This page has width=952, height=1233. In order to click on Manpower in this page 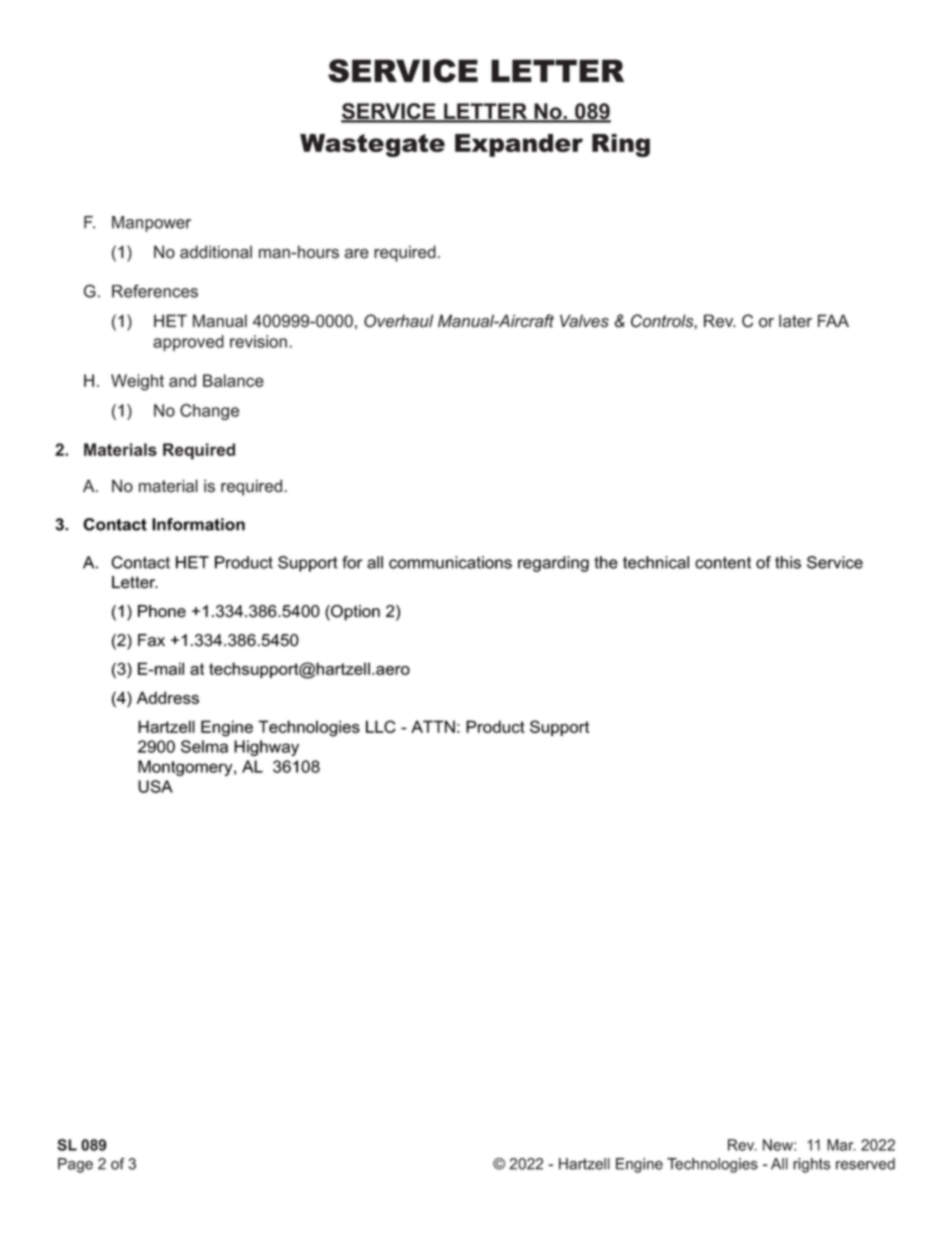, I will do `click(151, 224)`.
